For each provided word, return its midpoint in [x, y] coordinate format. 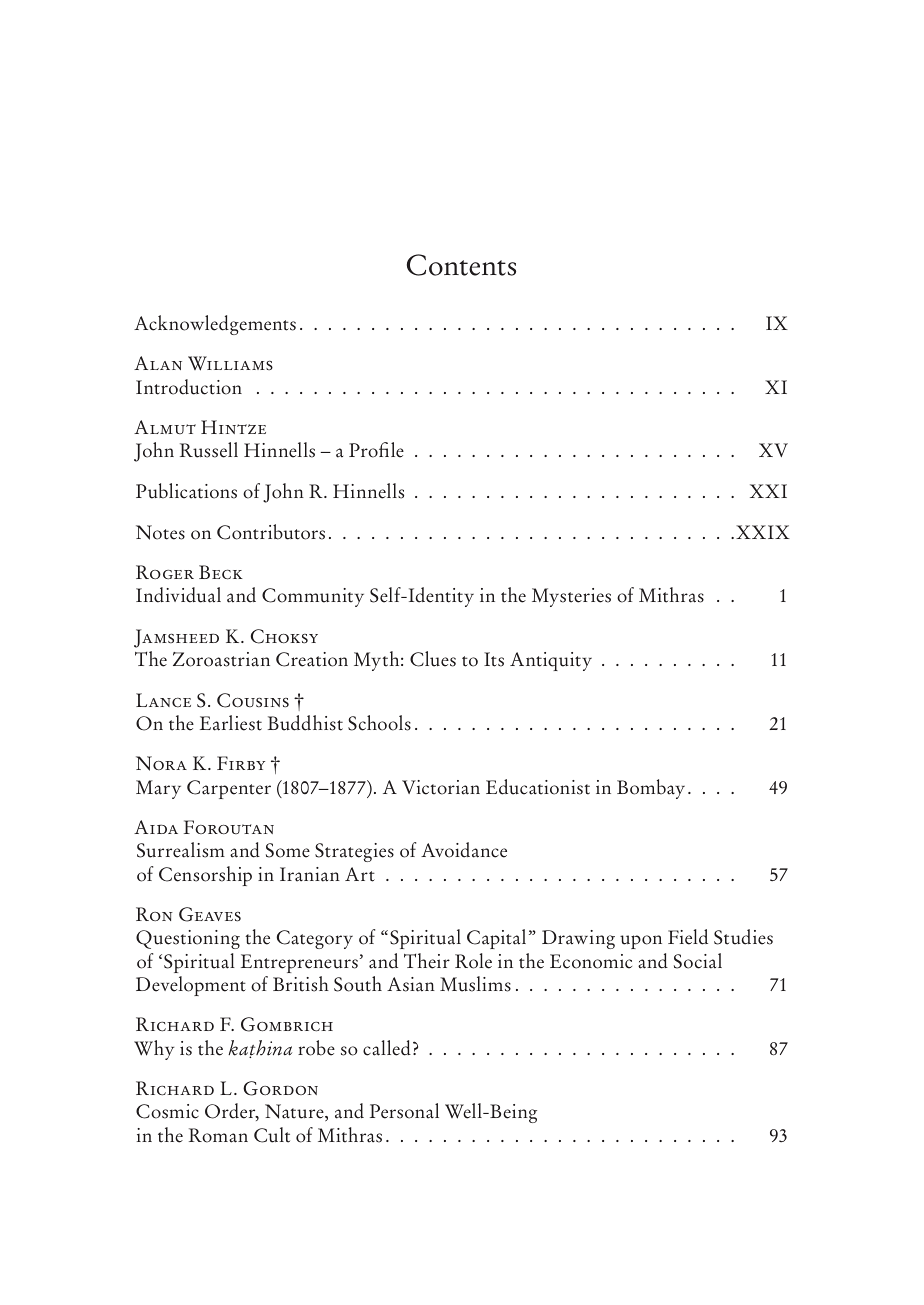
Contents [461, 265]
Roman [218, 1135]
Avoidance [464, 850]
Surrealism [181, 850]
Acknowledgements [215, 325]
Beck [221, 572]
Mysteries [571, 597]
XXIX [763, 532]
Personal [404, 1111]
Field [688, 937]
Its [494, 659]
